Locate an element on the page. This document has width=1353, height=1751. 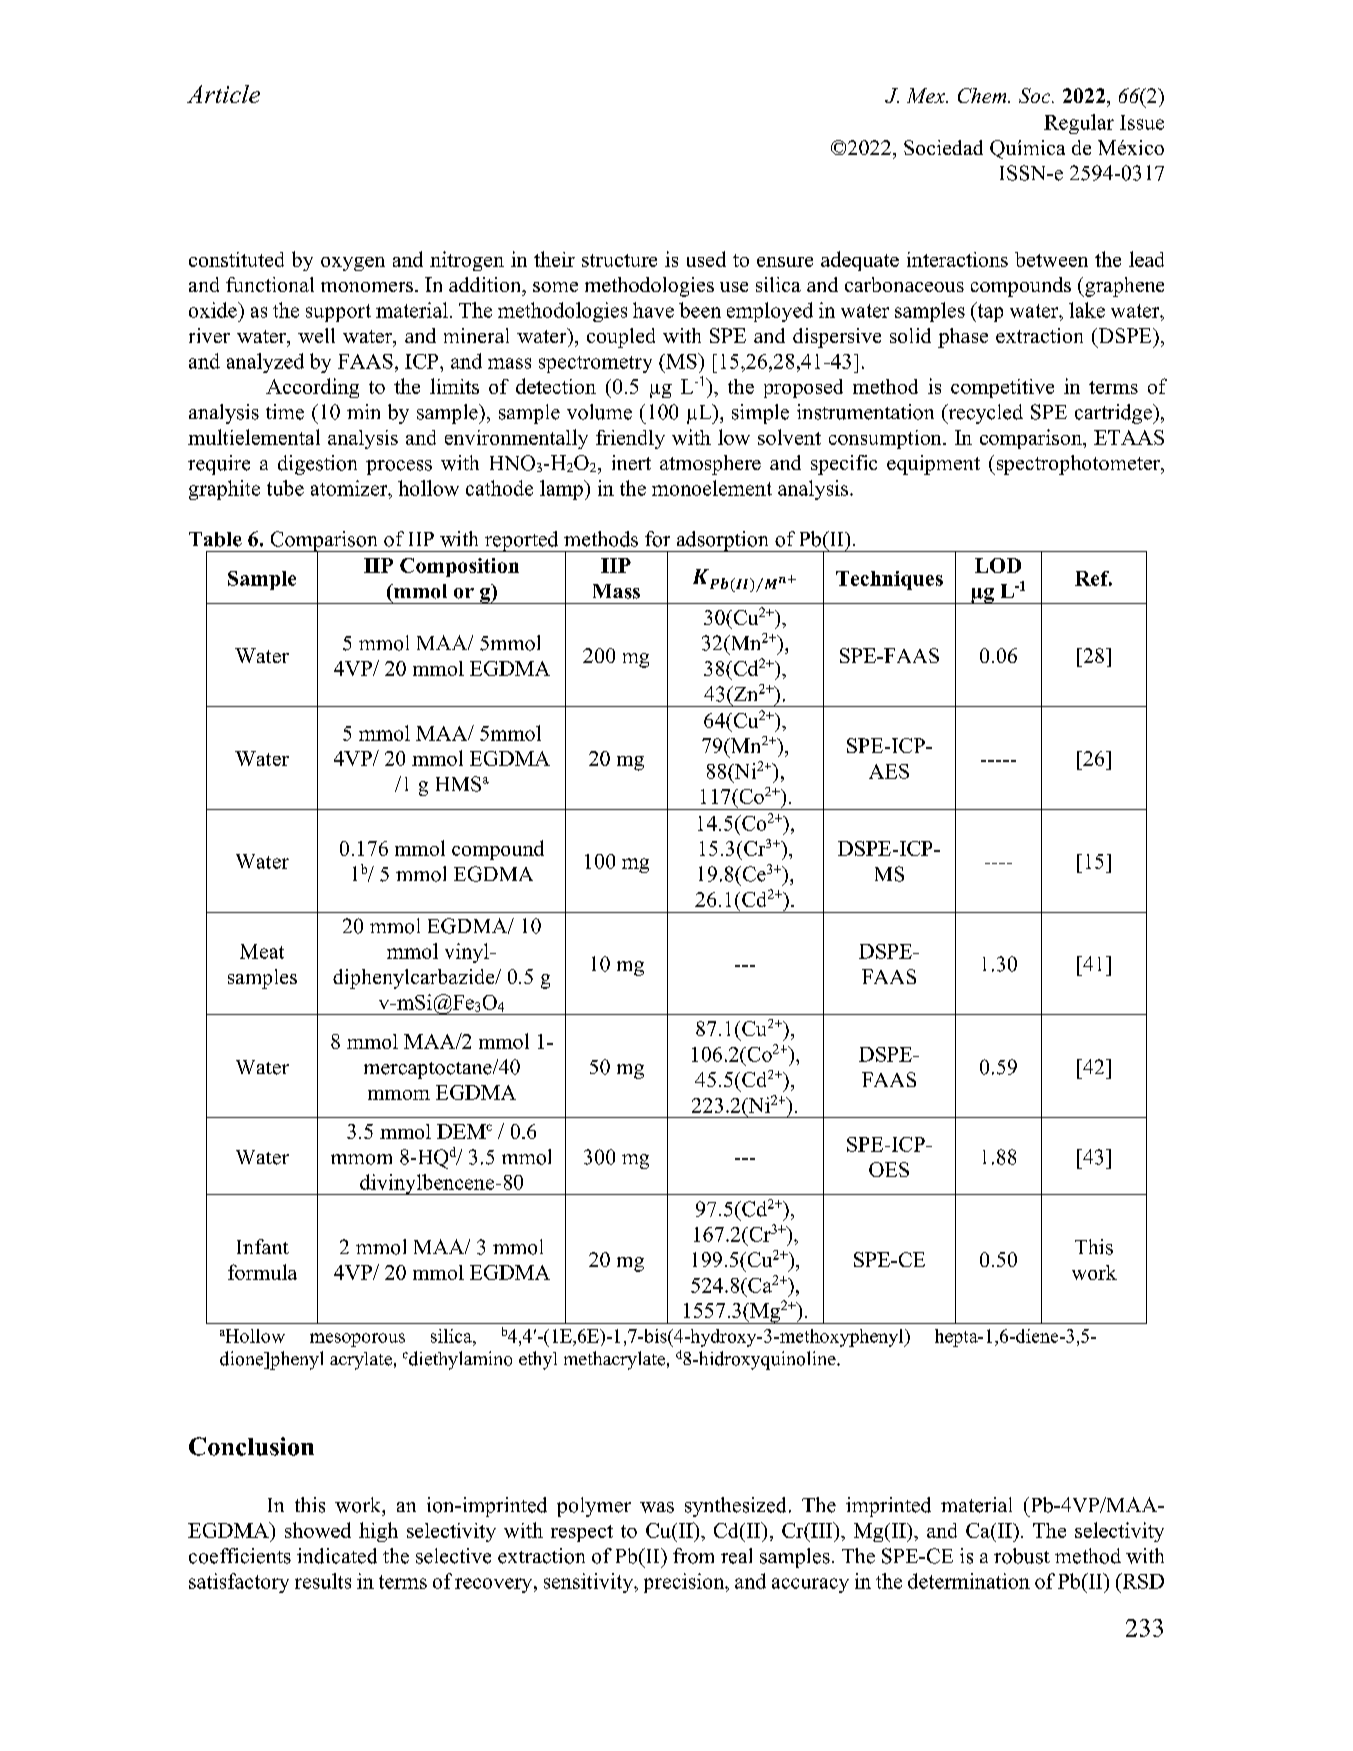
indicated is located at coordinates (337, 1556).
